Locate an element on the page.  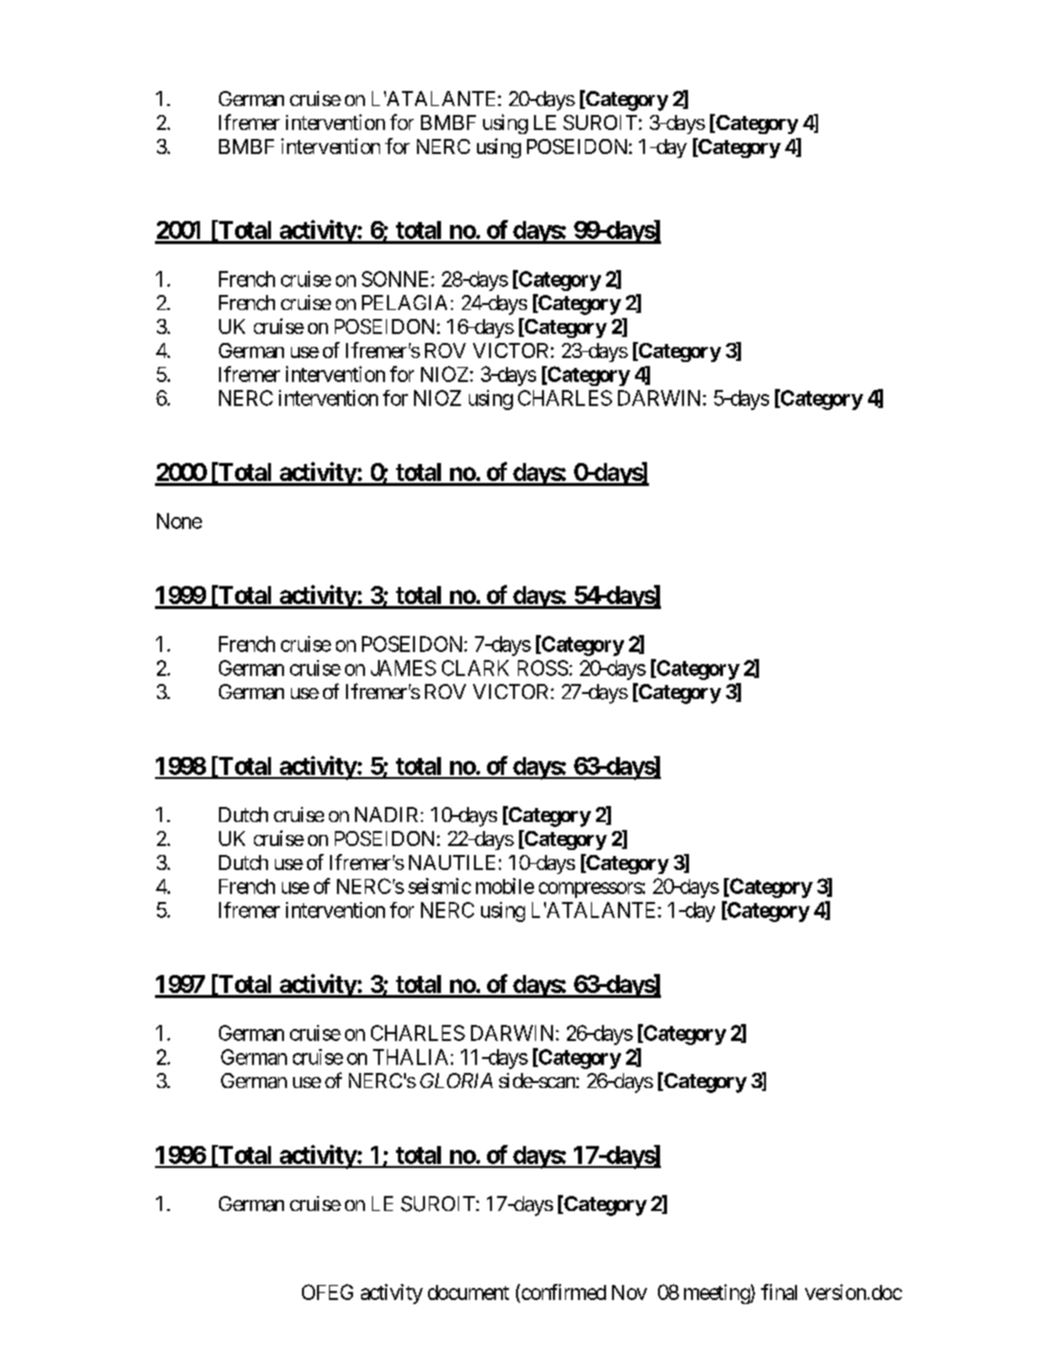
THALIA is located at coordinates (410, 1057).
